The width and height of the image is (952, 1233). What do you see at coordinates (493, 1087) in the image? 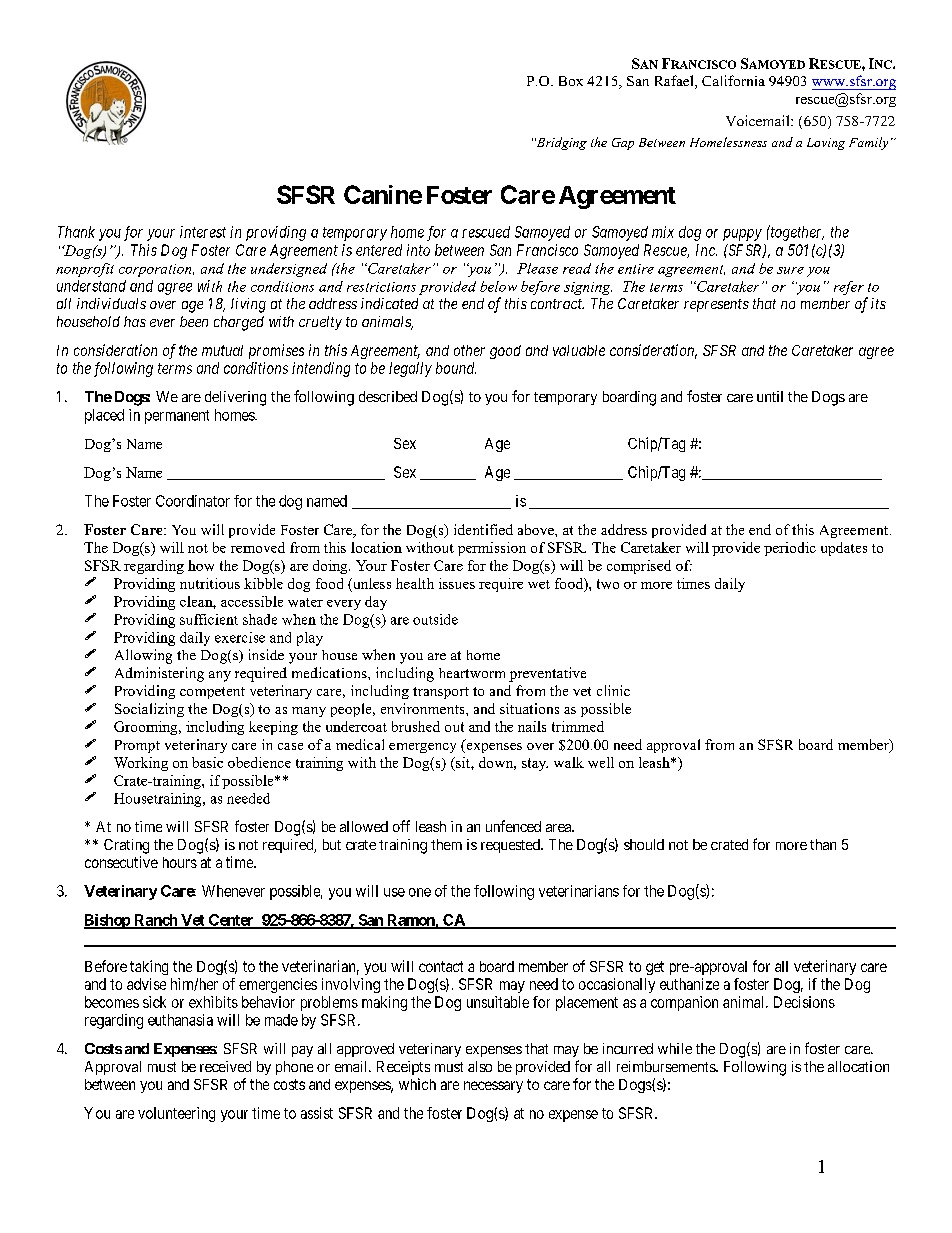
I see `necessary` at bounding box center [493, 1087].
